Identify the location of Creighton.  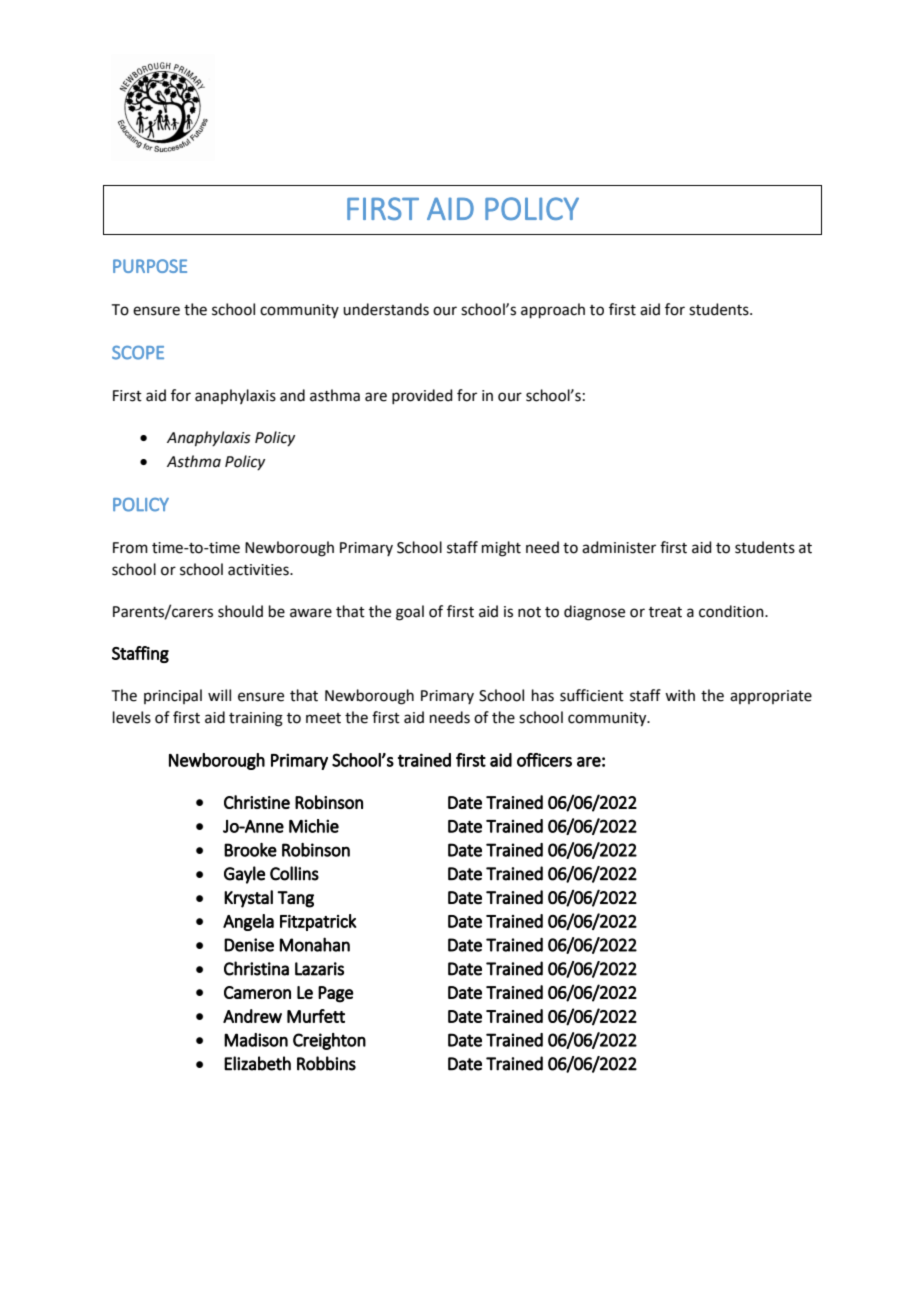
(329, 1041).
